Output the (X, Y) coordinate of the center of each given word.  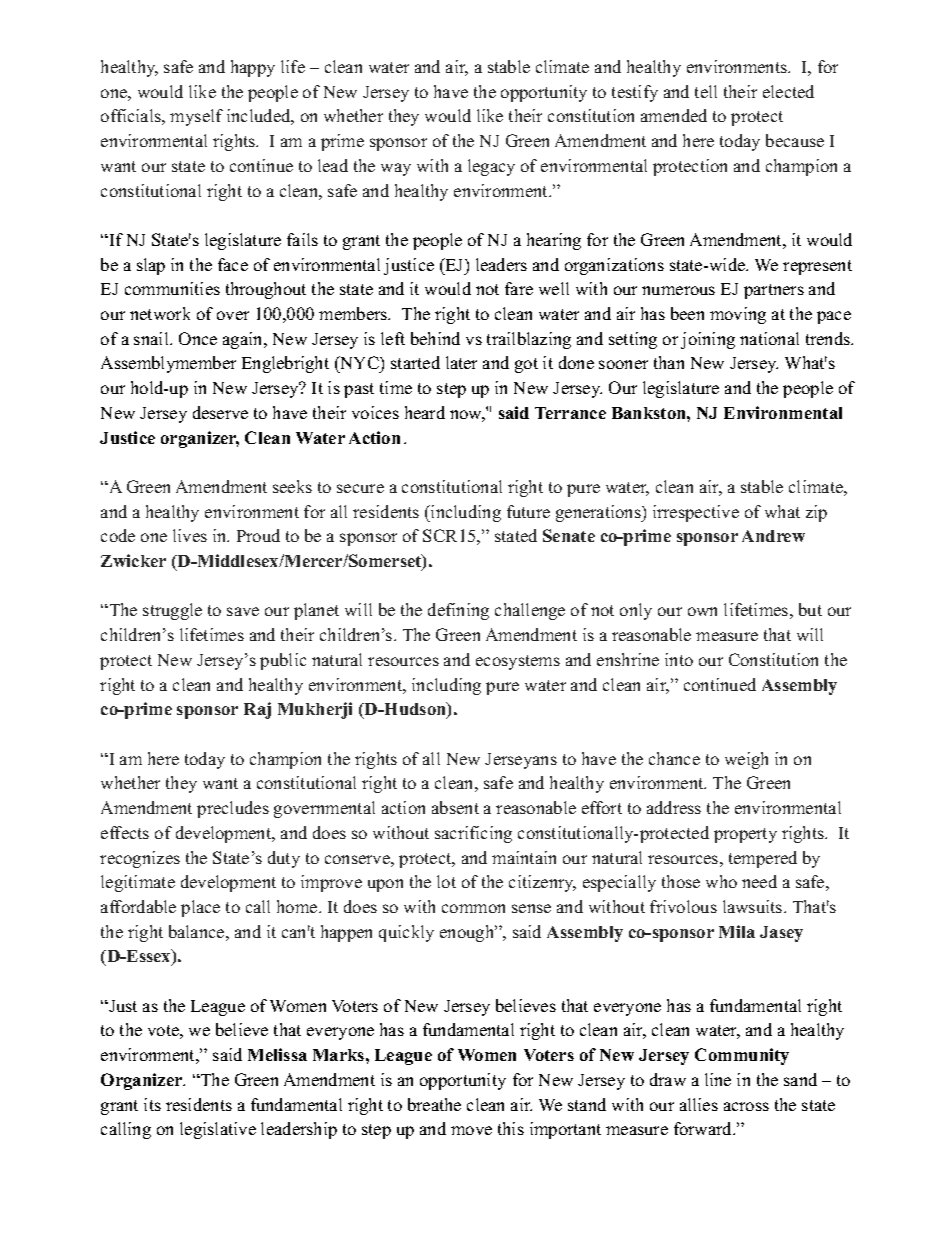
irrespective (696, 513)
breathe (434, 1104)
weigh (746, 760)
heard (425, 412)
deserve (220, 412)
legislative (218, 1130)
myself (196, 117)
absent (455, 807)
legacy (491, 167)
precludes (233, 809)
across (746, 1106)
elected (788, 91)
